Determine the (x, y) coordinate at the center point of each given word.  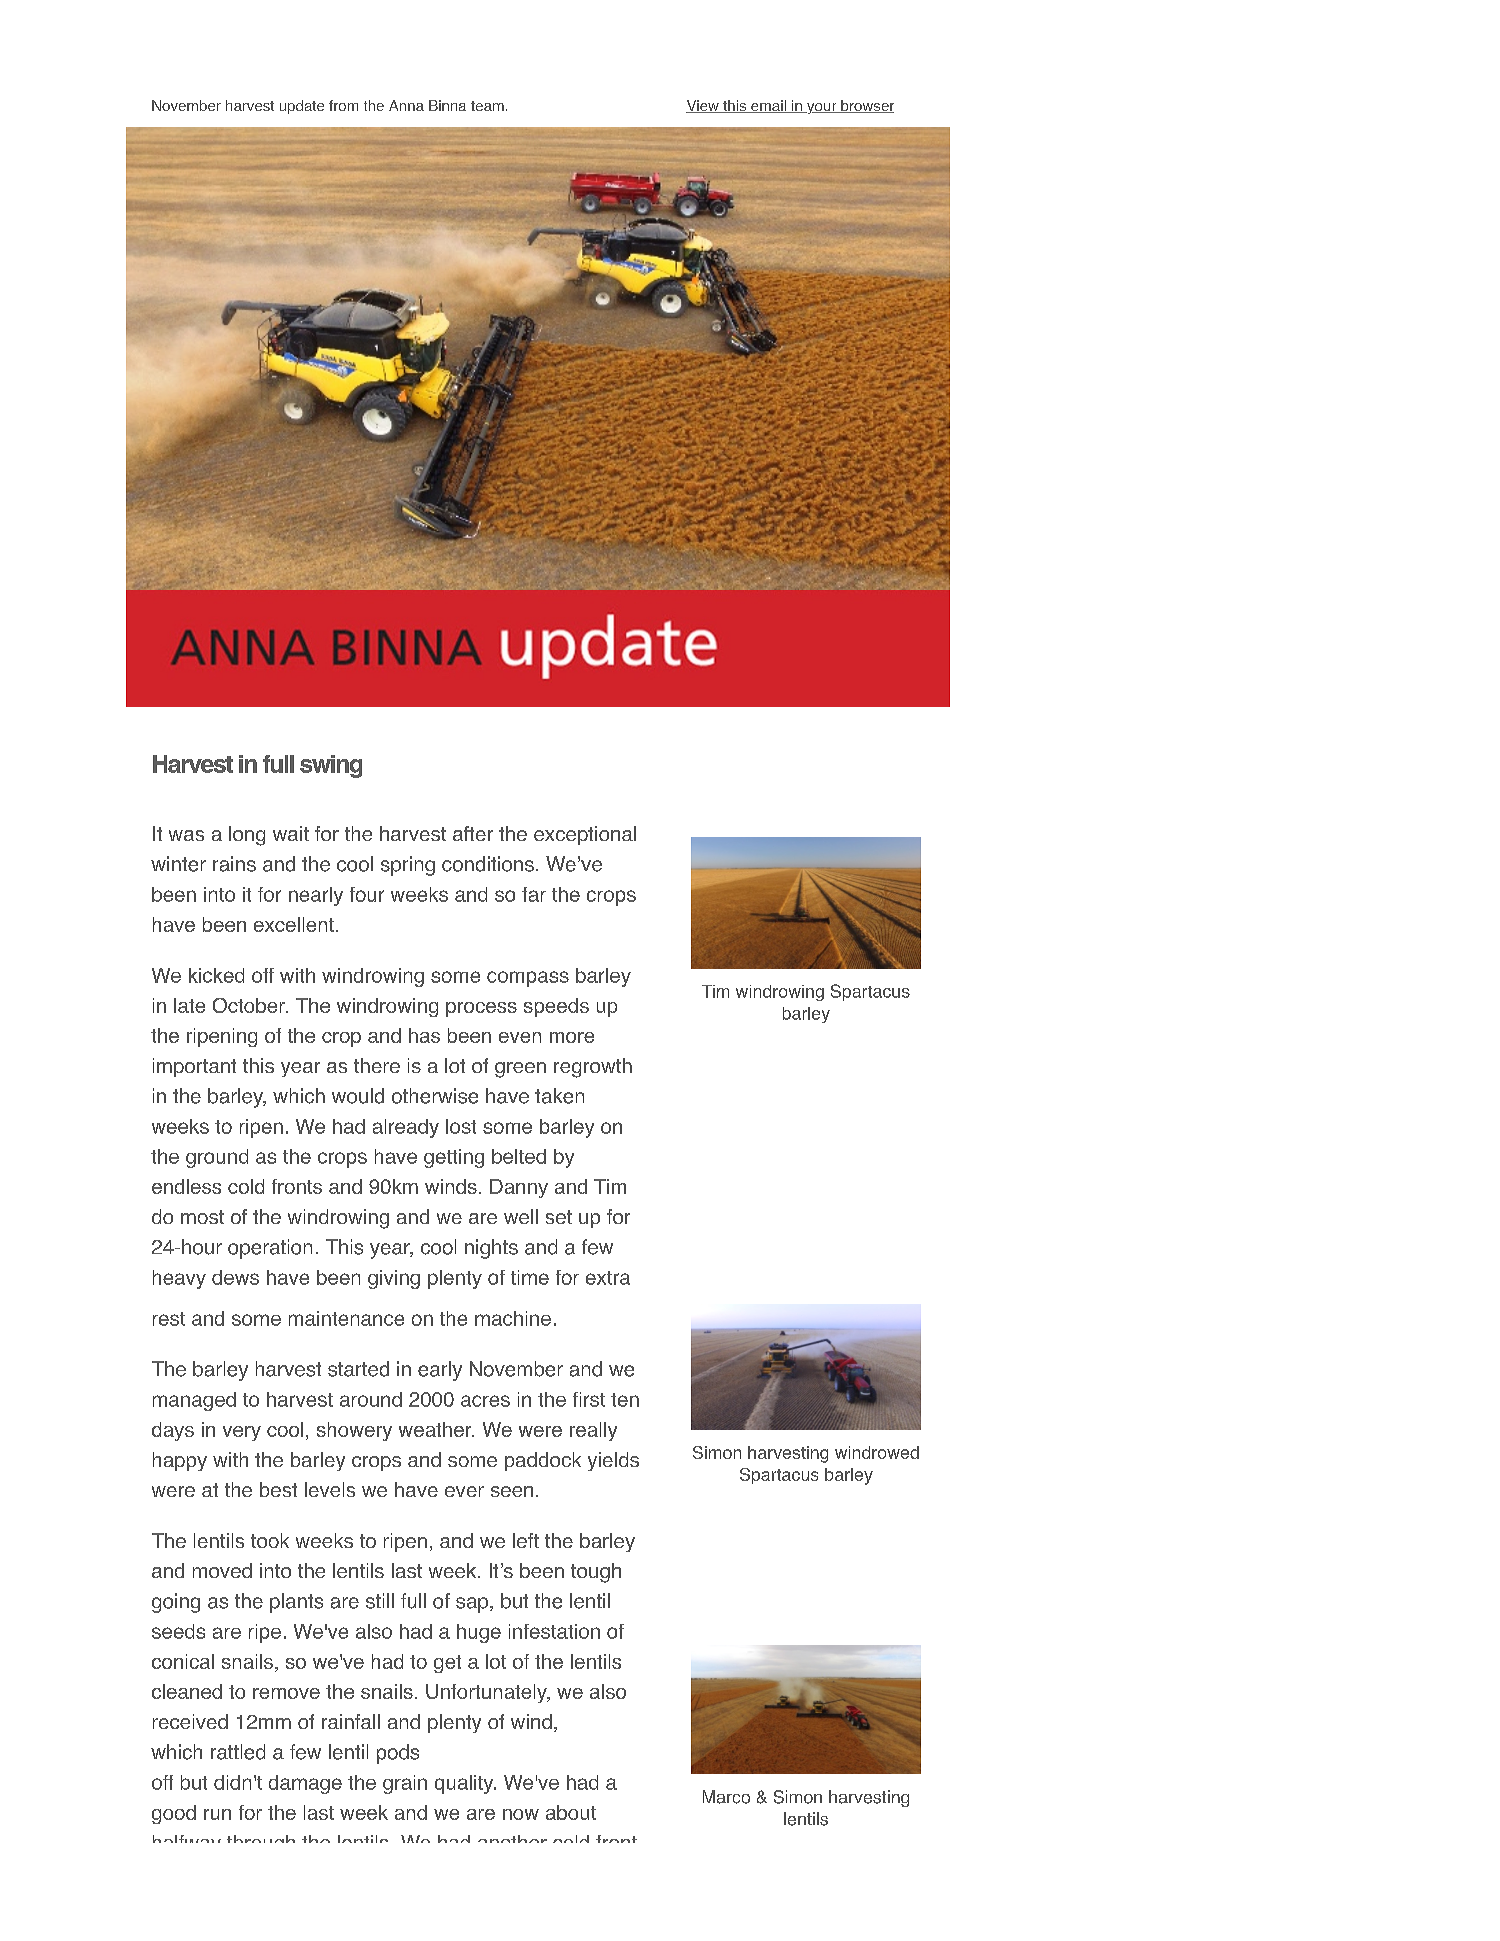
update (302, 107)
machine (513, 1318)
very (242, 1433)
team (487, 106)
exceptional (585, 835)
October (250, 1005)
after (473, 833)
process (481, 1009)
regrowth (593, 1068)
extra (608, 1278)
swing (331, 766)
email (768, 106)
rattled (238, 1752)
